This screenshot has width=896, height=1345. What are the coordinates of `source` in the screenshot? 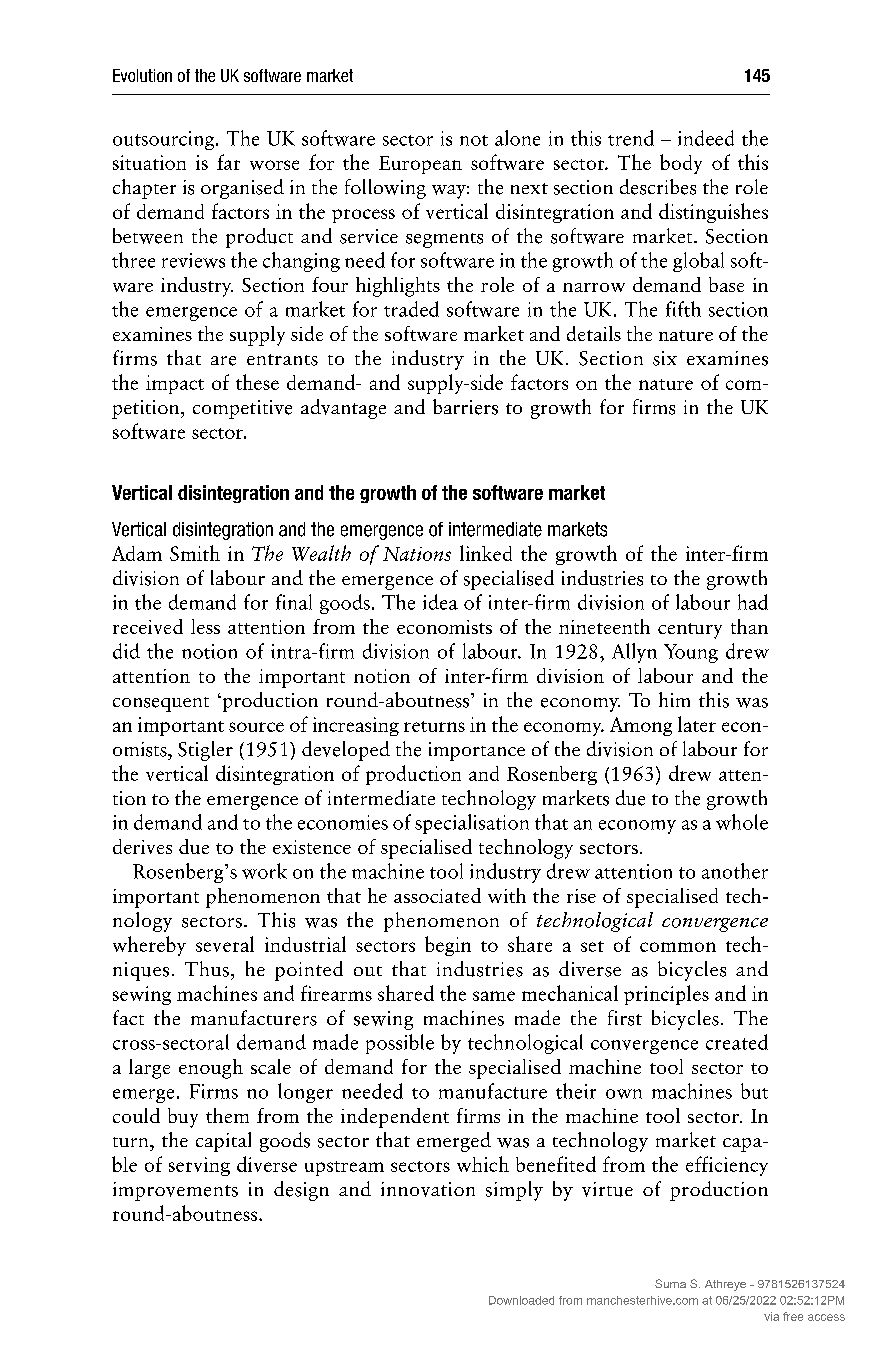 It's located at (256, 727).
